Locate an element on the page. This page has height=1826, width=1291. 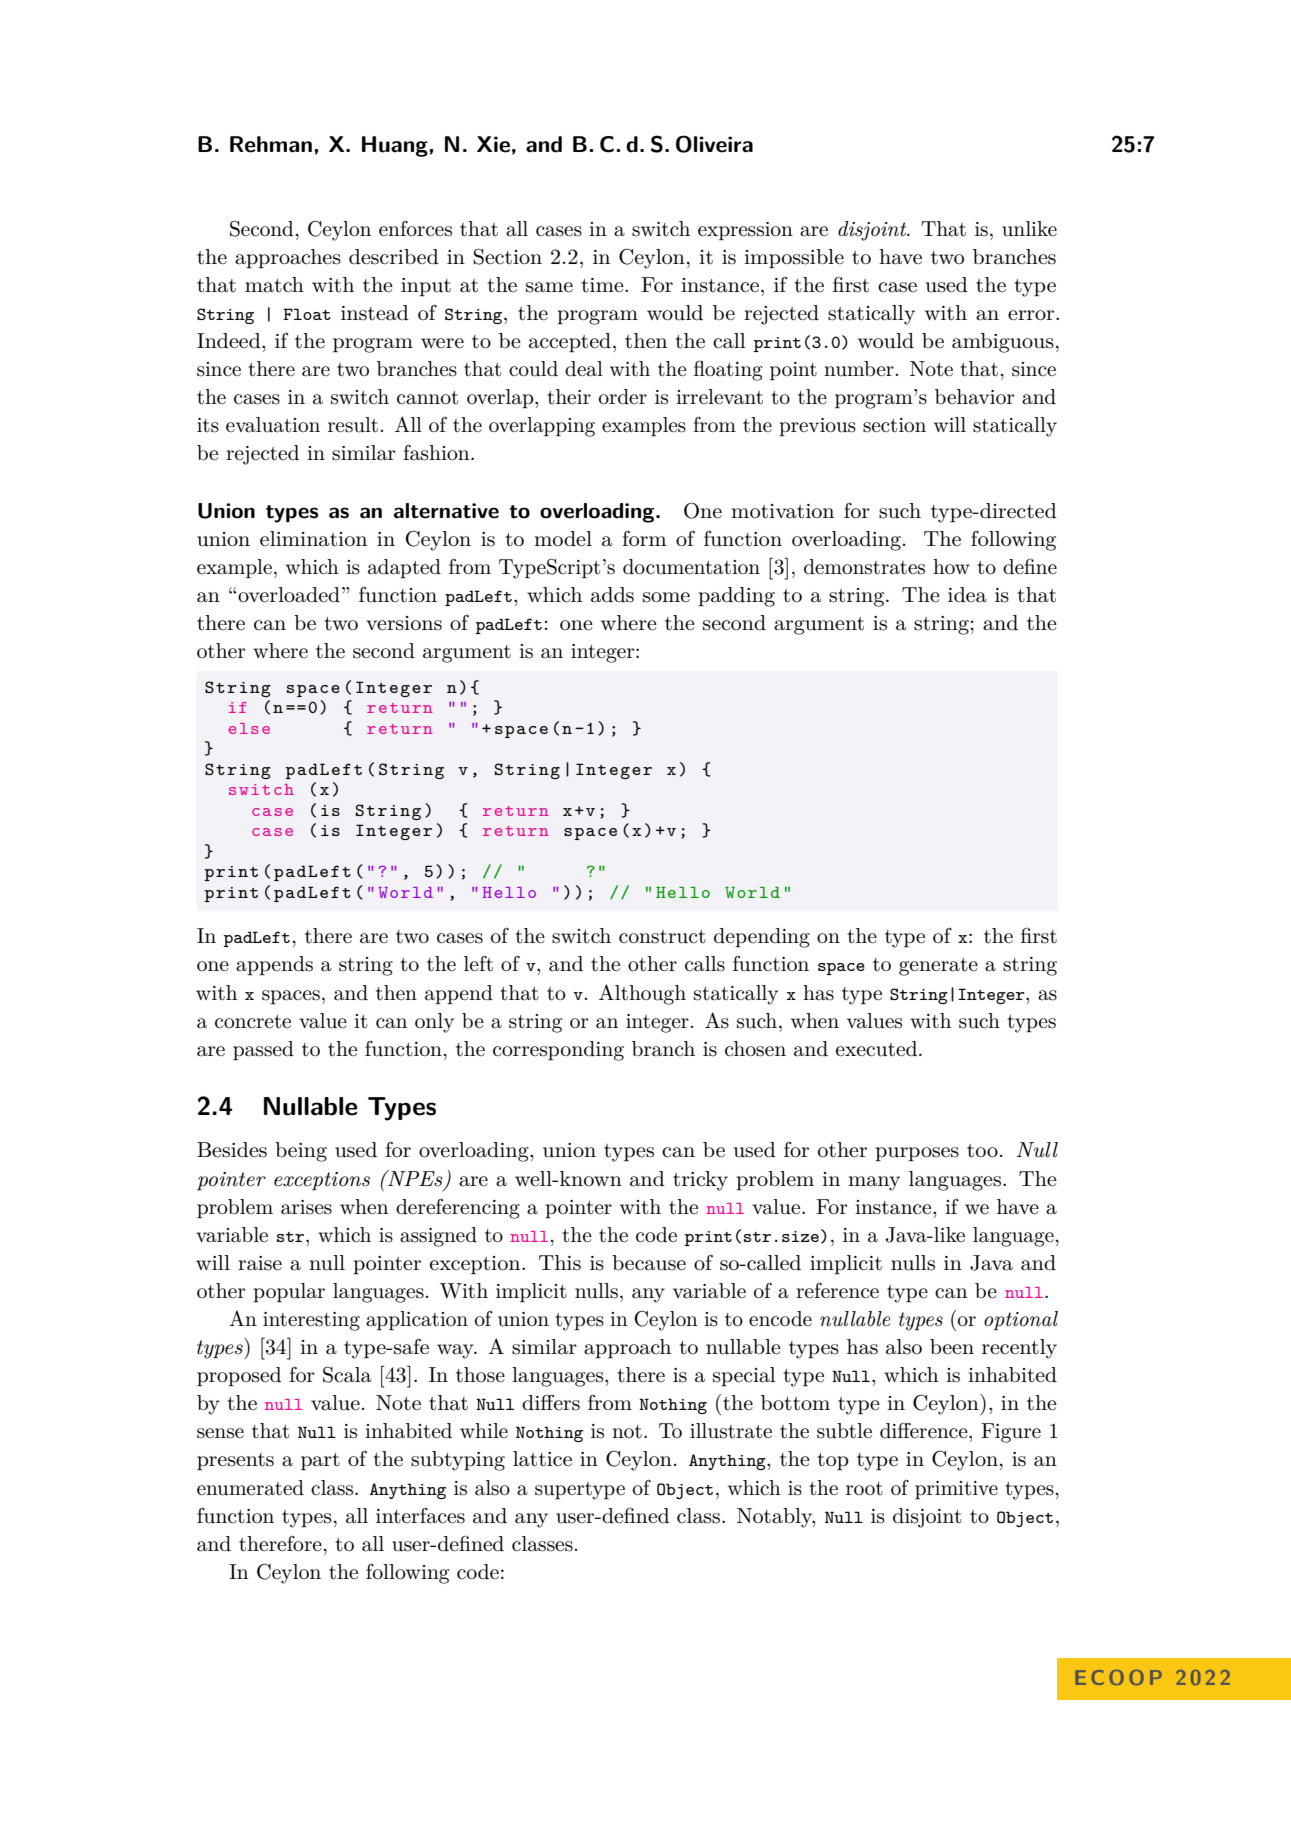
order is located at coordinates (623, 397).
